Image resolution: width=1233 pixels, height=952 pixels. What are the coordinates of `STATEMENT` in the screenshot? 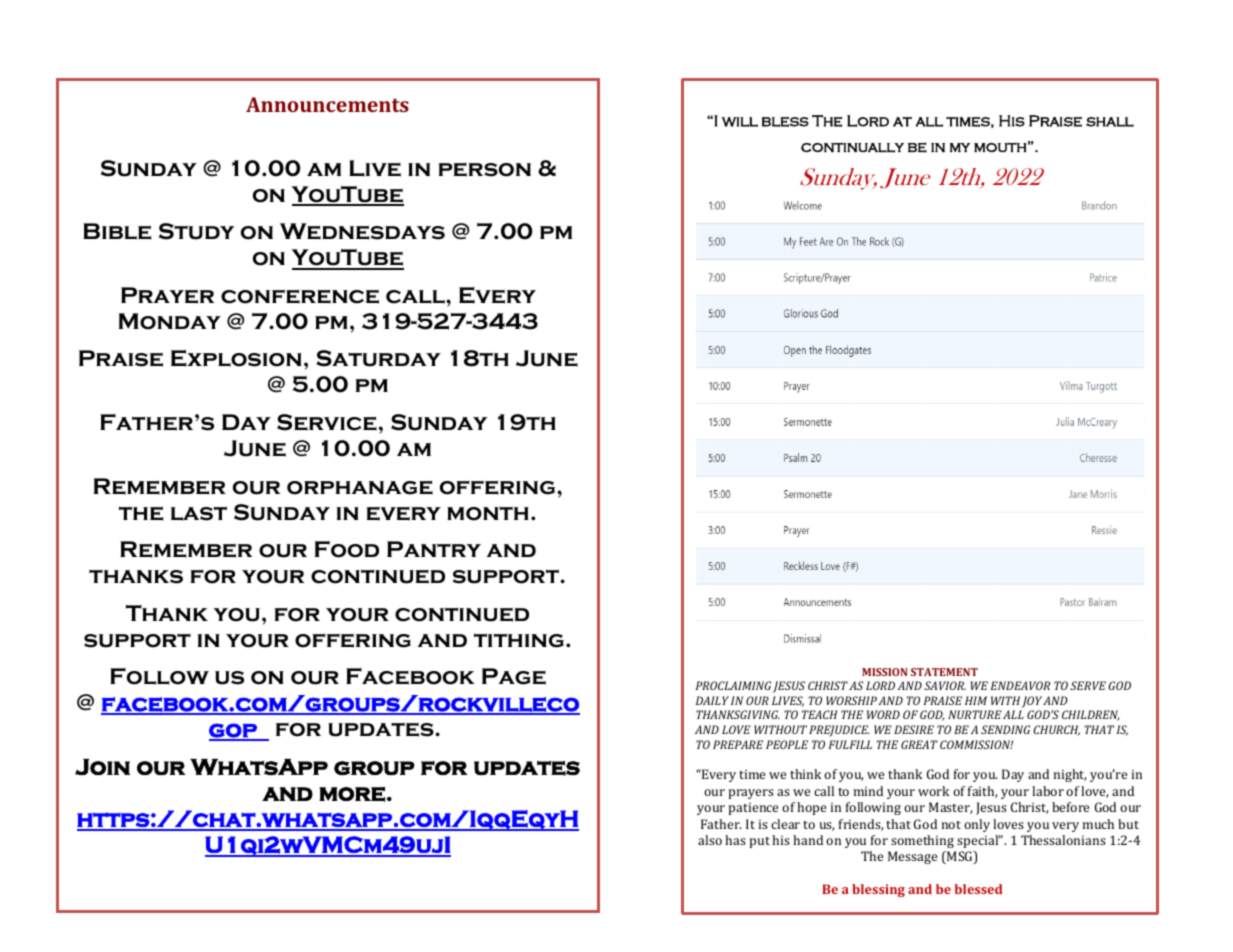 It's located at (944, 672).
